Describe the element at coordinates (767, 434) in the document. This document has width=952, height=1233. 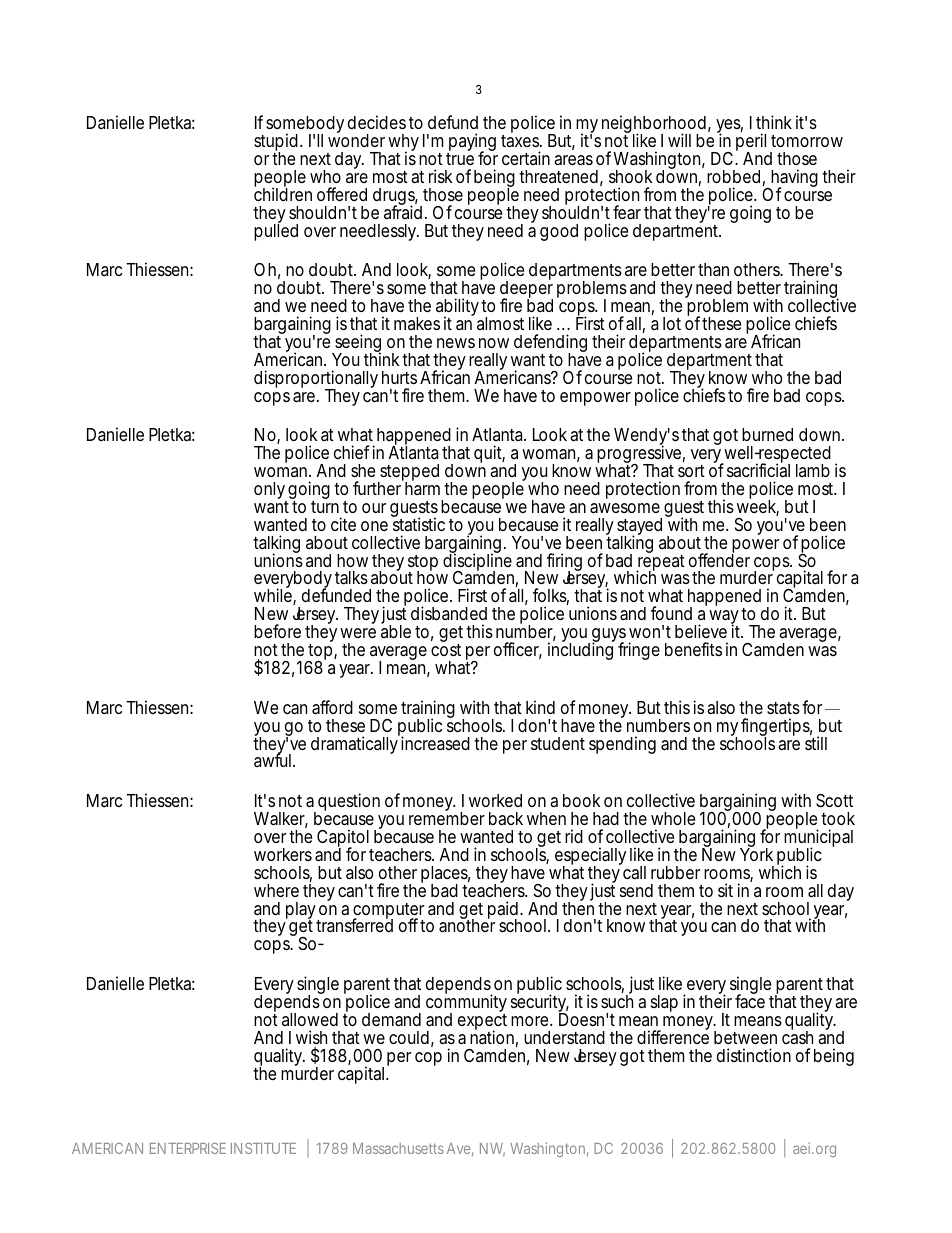
I see `burned` at that location.
